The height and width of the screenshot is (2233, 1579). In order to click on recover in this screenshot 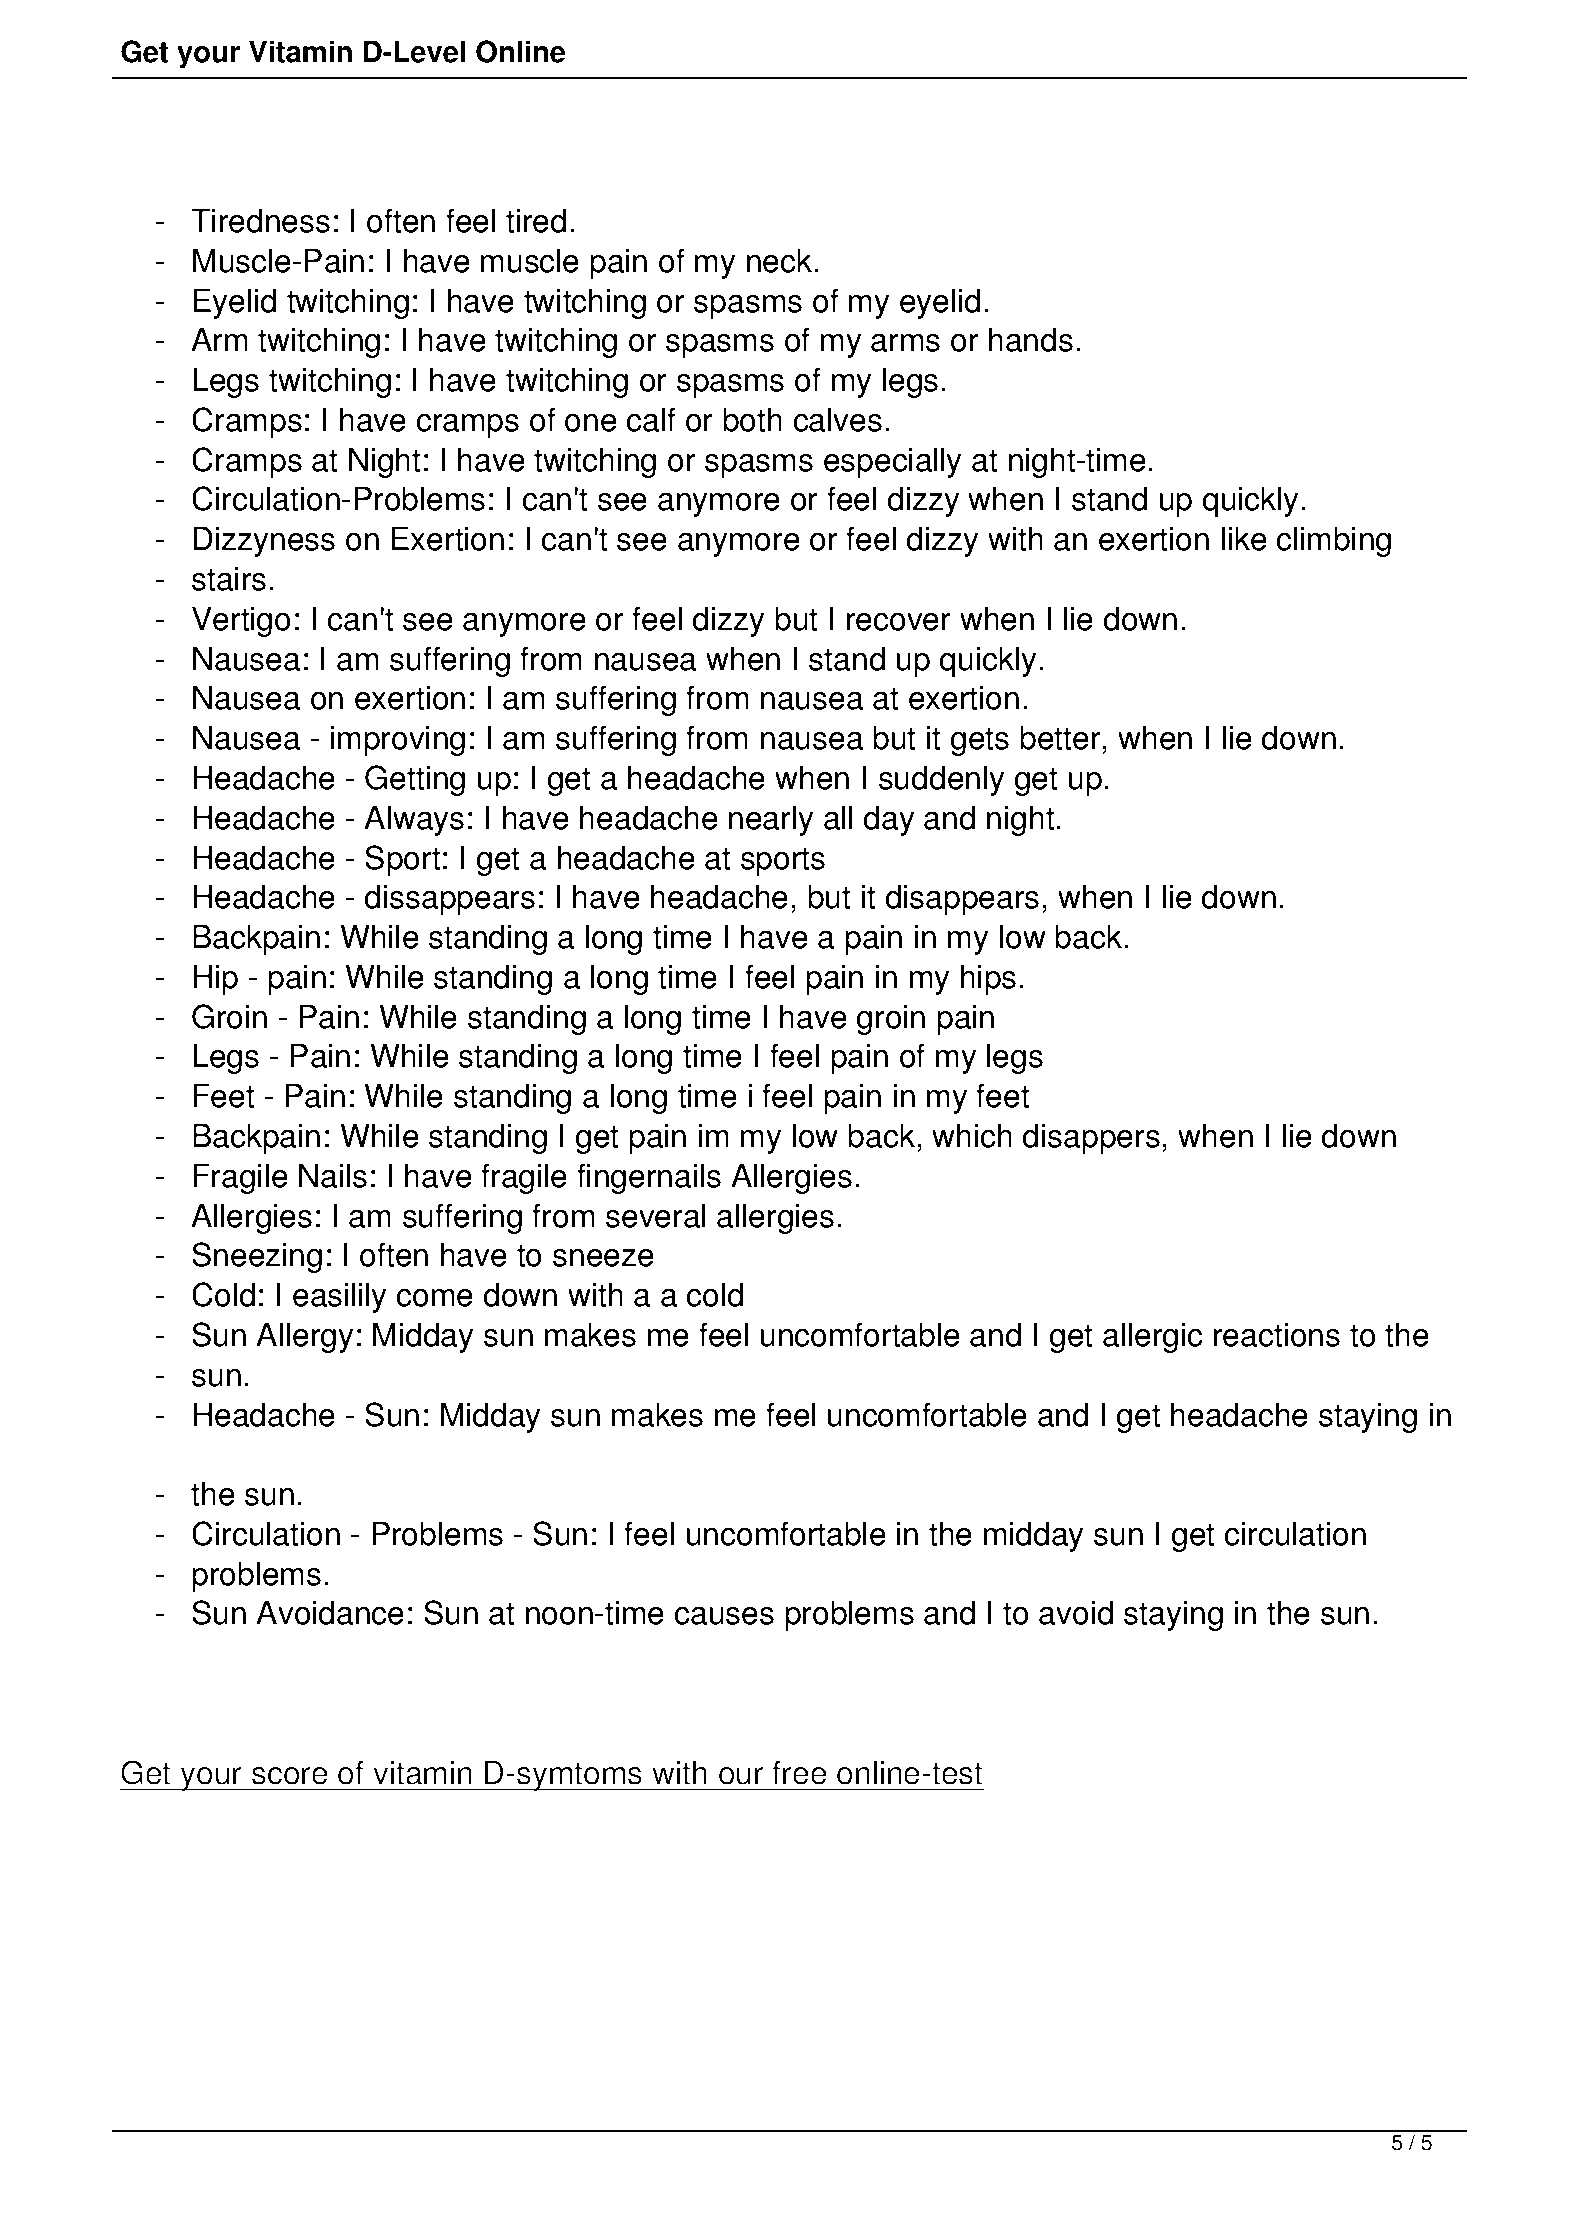, I will do `click(899, 622)`.
